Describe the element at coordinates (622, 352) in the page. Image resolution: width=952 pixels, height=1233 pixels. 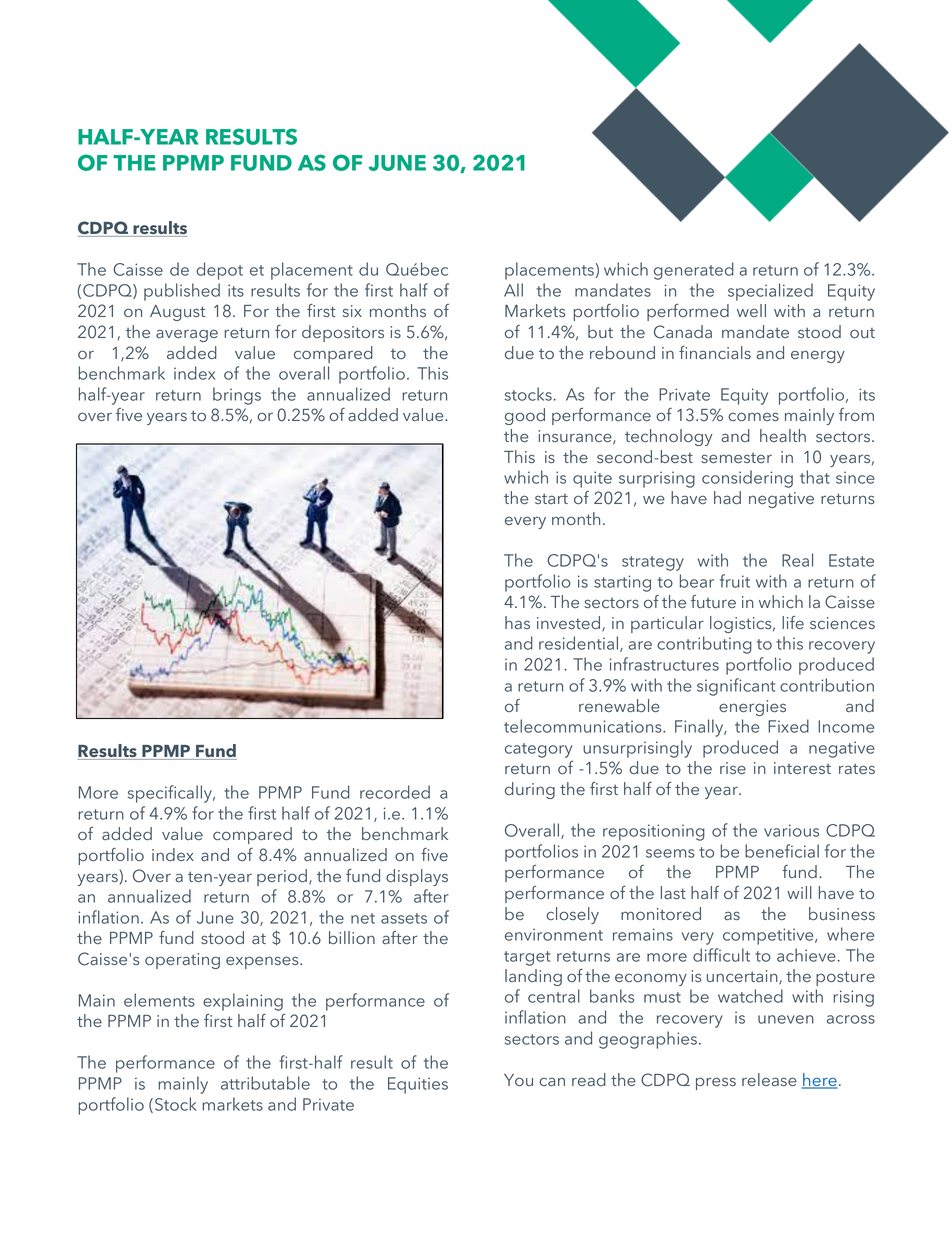
I see `rebound` at that location.
